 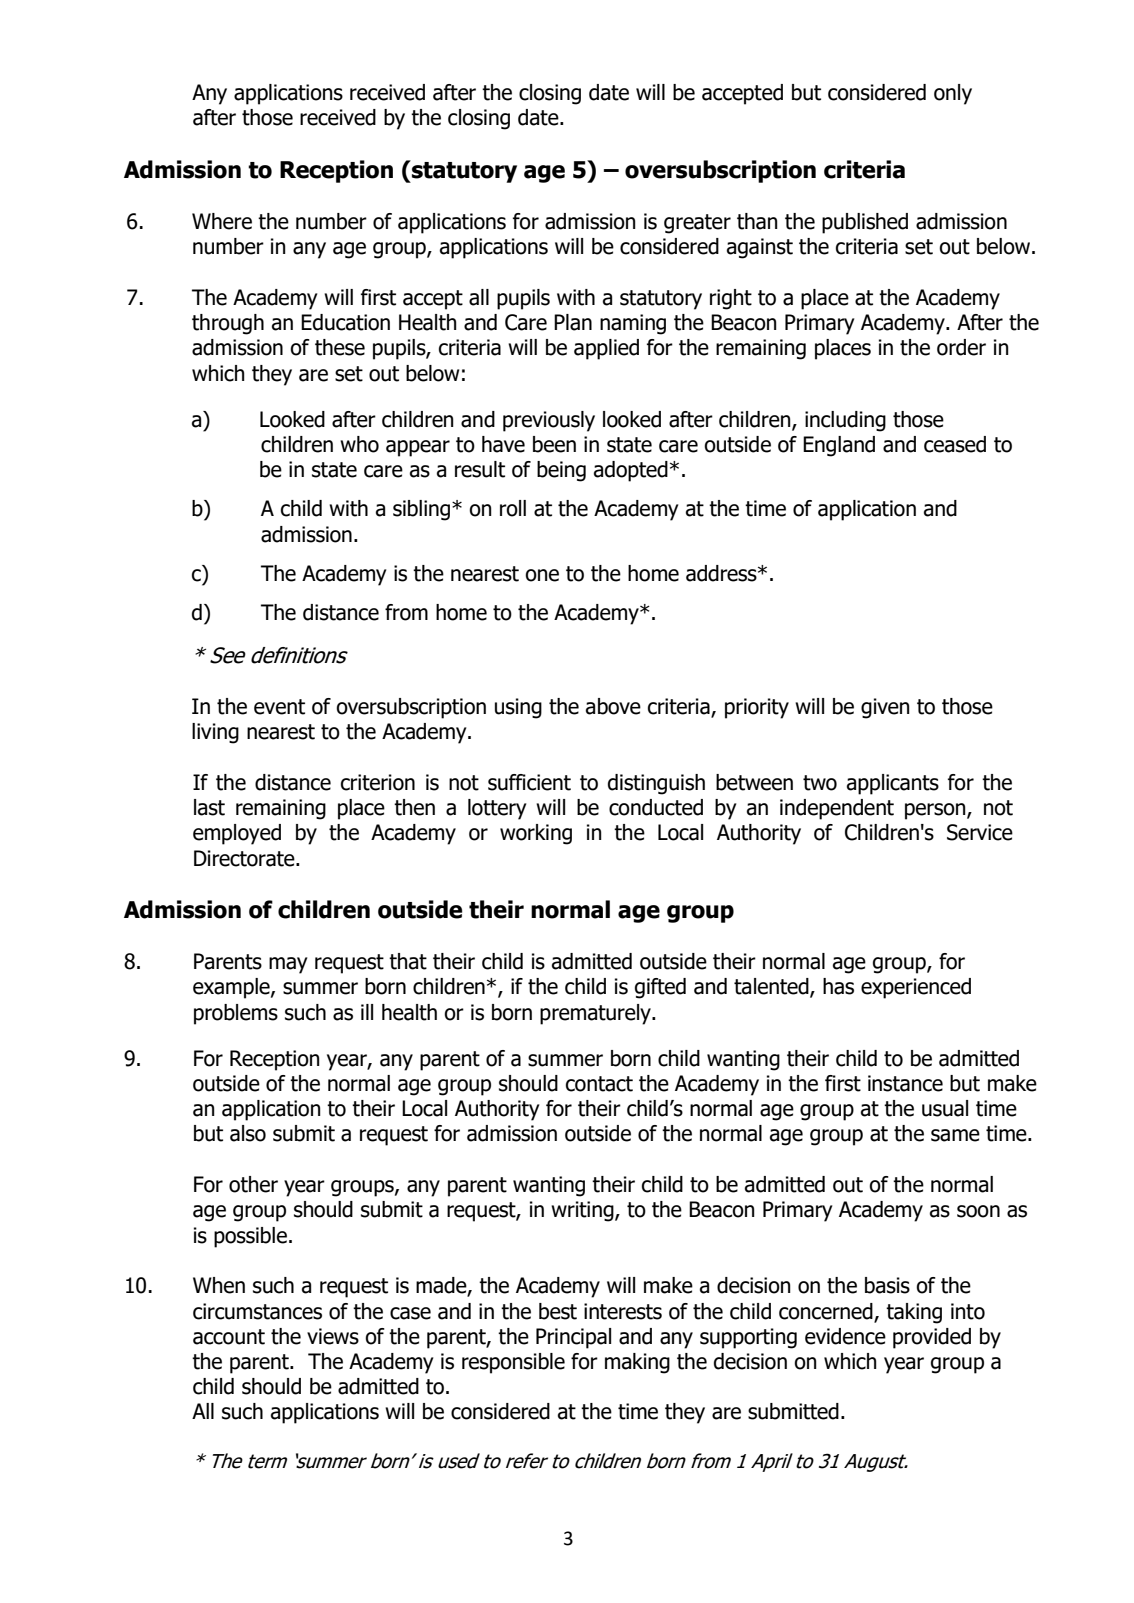 What do you see at coordinates (222, 221) in the screenshot?
I see `Where` at bounding box center [222, 221].
